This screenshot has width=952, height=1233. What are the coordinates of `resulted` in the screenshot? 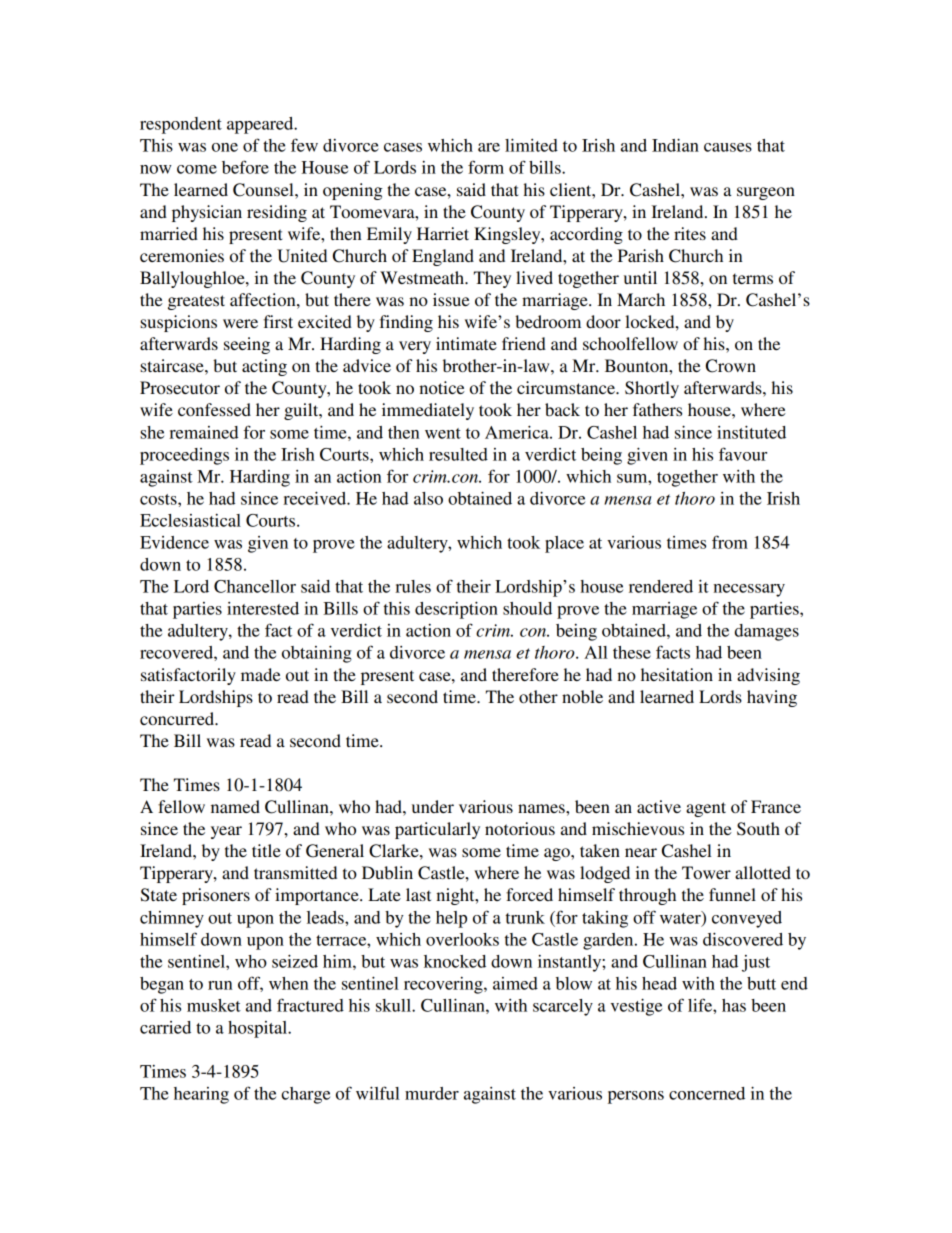 It's located at (458, 454).
